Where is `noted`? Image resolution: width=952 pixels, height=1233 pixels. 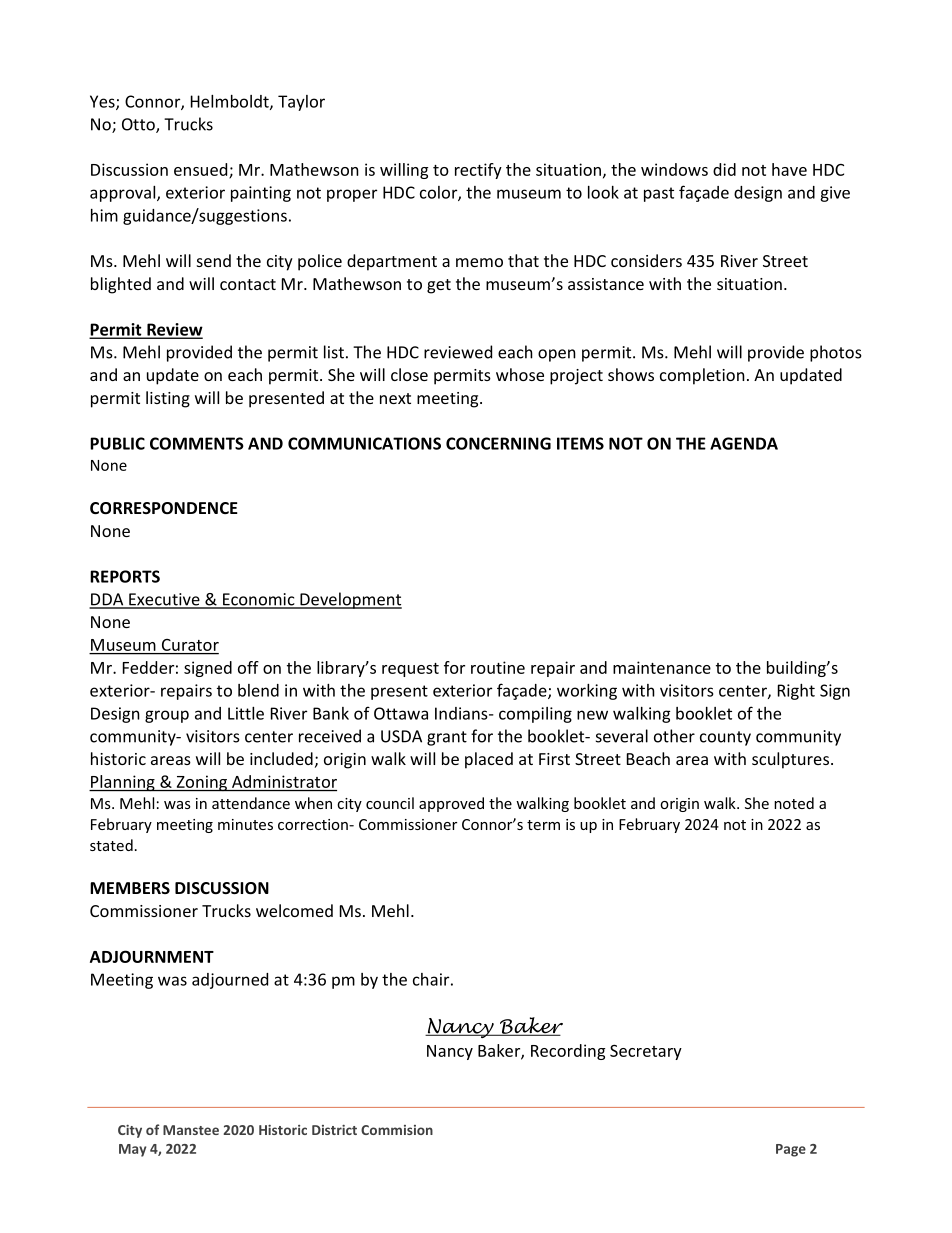 noted is located at coordinates (794, 803).
